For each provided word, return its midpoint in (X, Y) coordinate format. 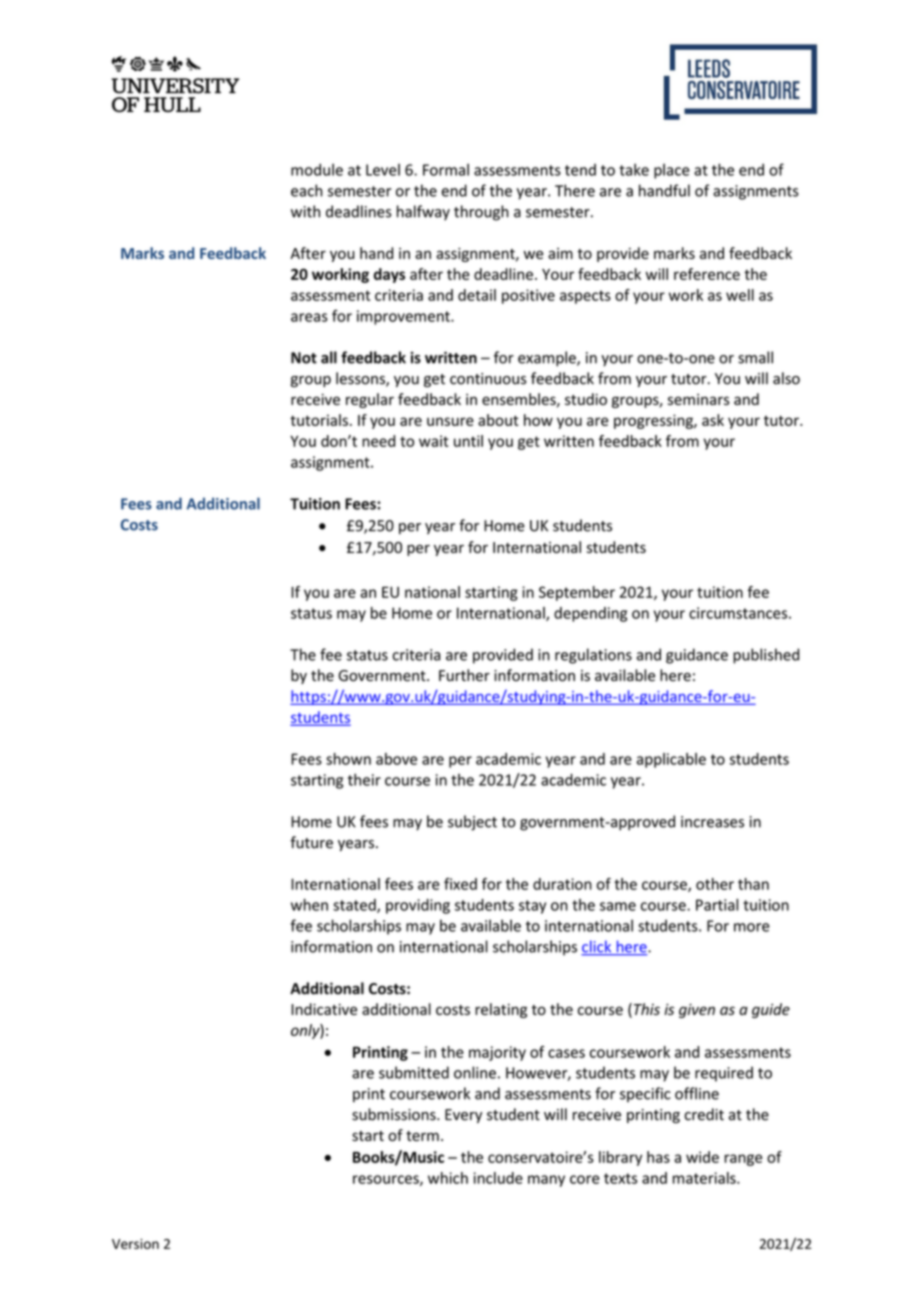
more (752, 927)
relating (501, 1010)
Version (135, 1244)
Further (464, 675)
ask (713, 420)
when (309, 905)
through (481, 213)
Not (304, 358)
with (305, 211)
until (468, 441)
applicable (671, 760)
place (672, 171)
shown (348, 759)
